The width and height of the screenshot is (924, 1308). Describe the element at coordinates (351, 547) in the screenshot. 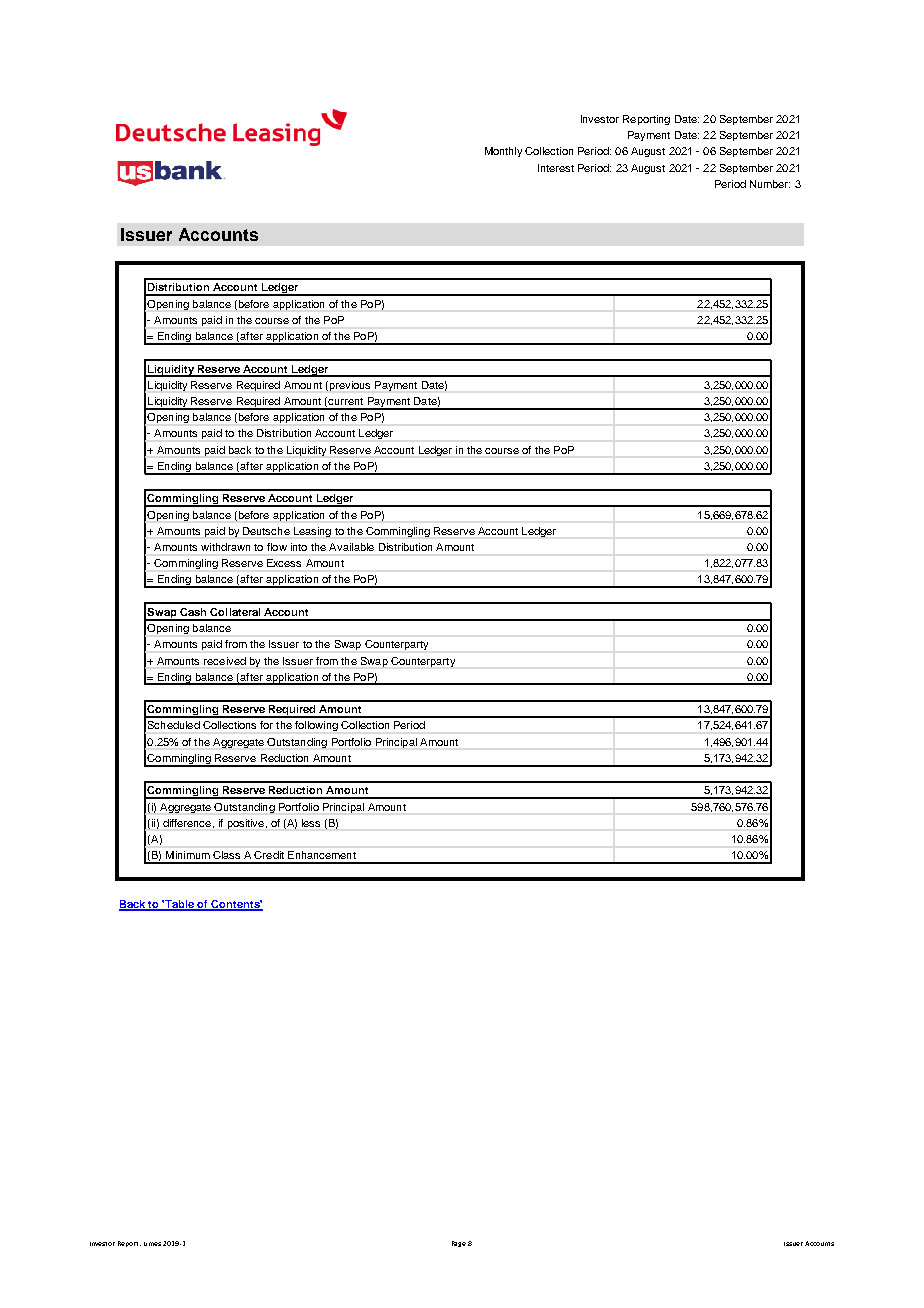

I see `Available` at that location.
